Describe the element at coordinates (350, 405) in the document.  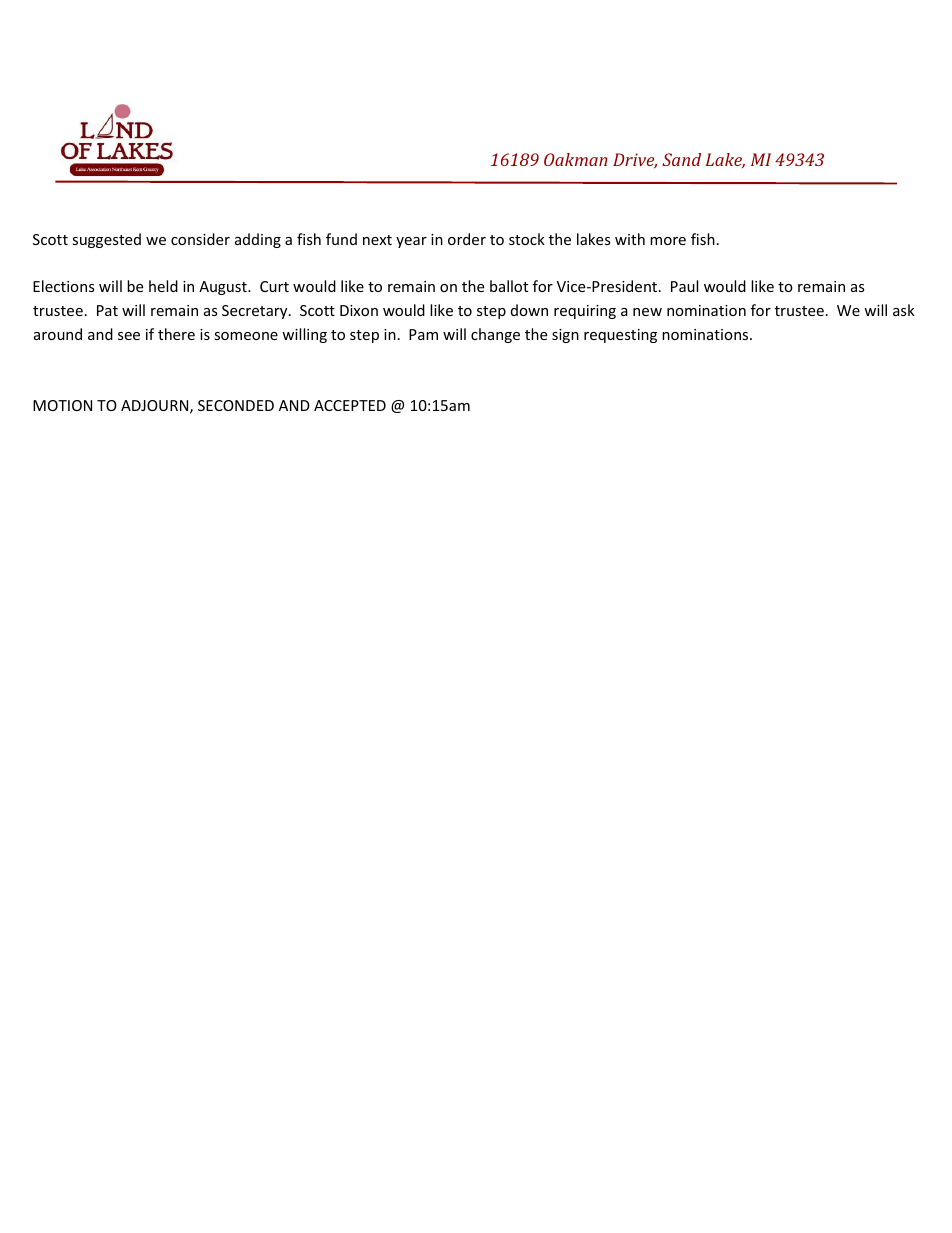
I see `ACCEPTED` at that location.
